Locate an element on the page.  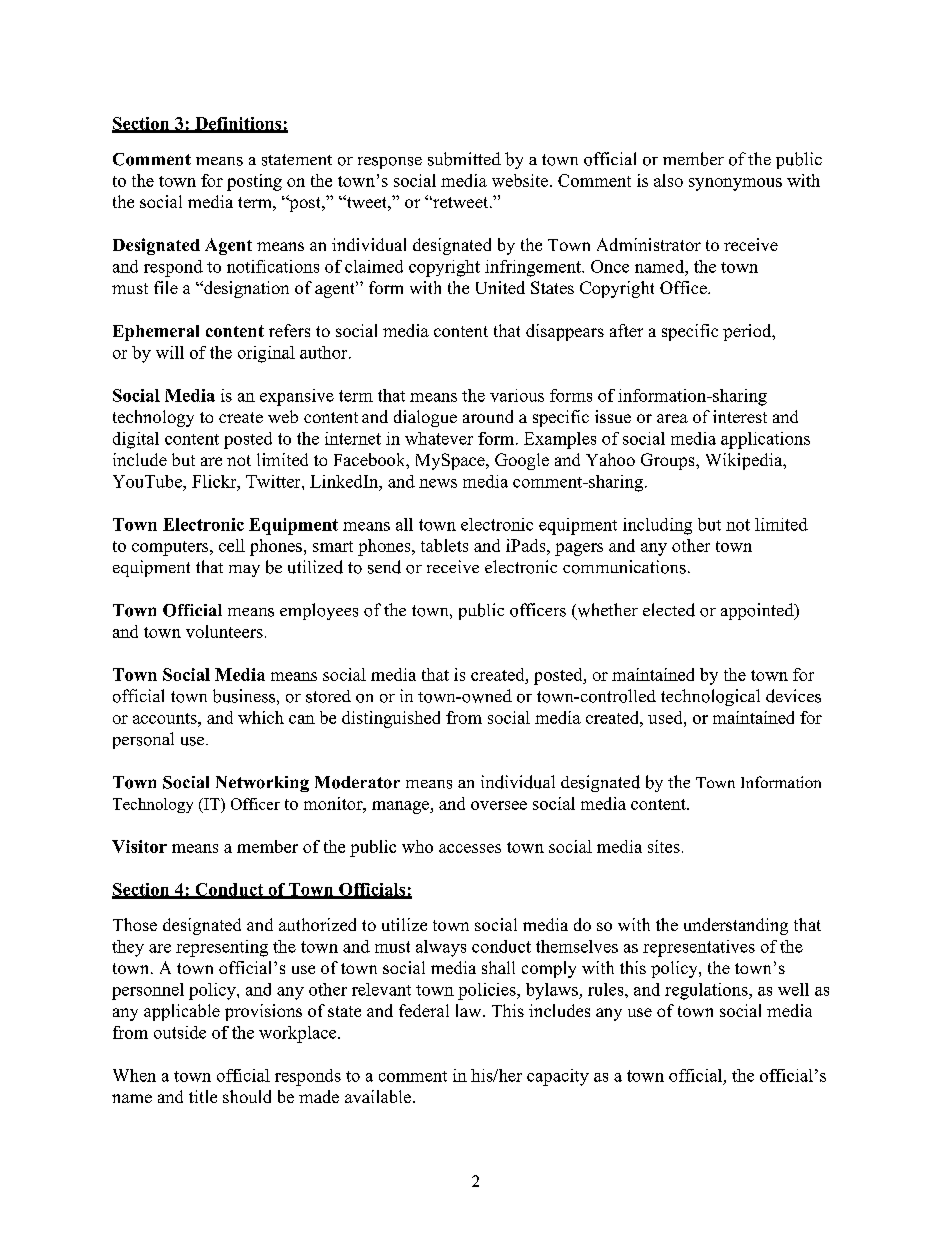
synonymous is located at coordinates (735, 184).
